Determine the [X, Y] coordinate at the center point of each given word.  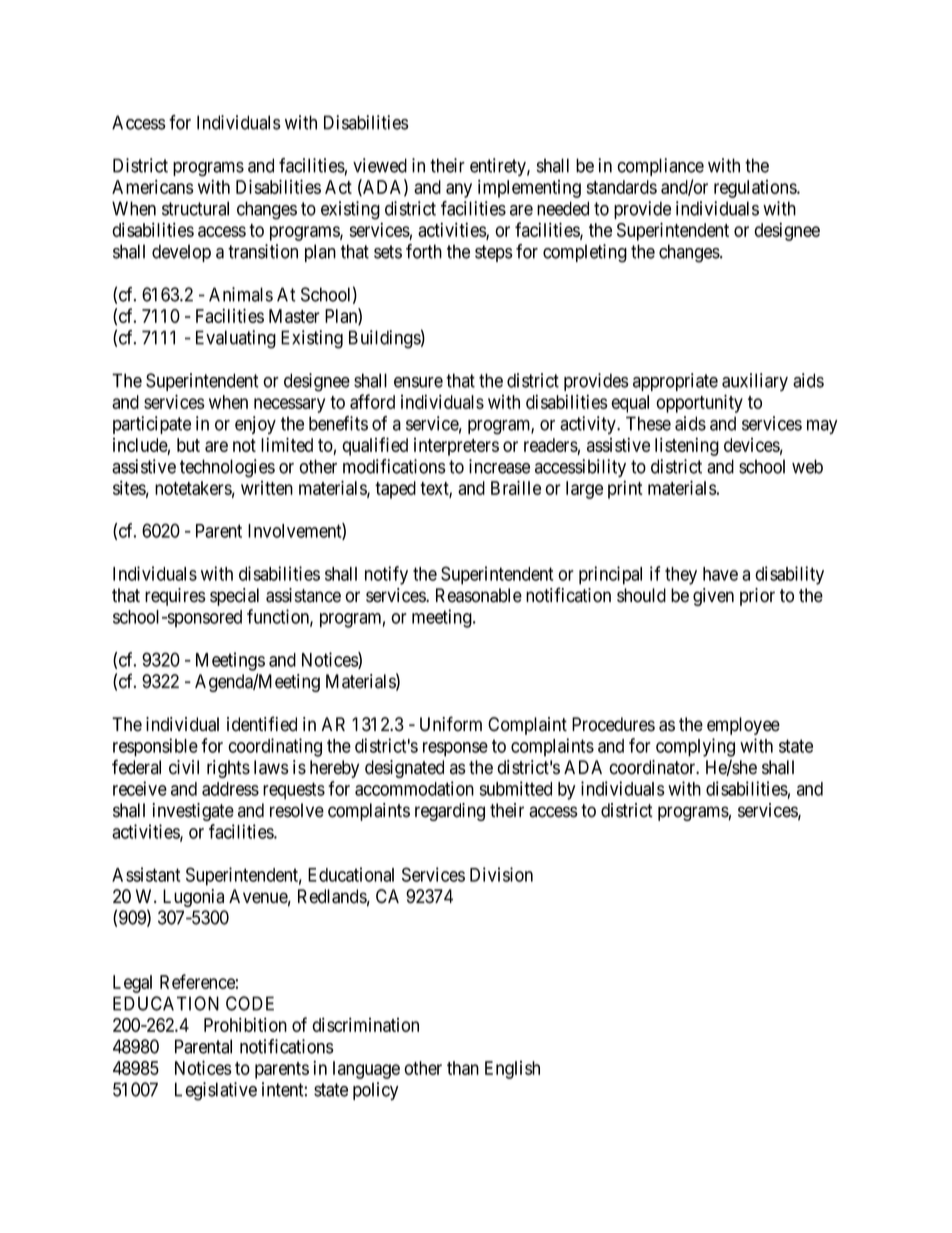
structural [195, 208]
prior [757, 597]
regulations [756, 189]
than [463, 1068]
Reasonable [479, 595]
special [234, 597]
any [459, 190]
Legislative [216, 1091]
